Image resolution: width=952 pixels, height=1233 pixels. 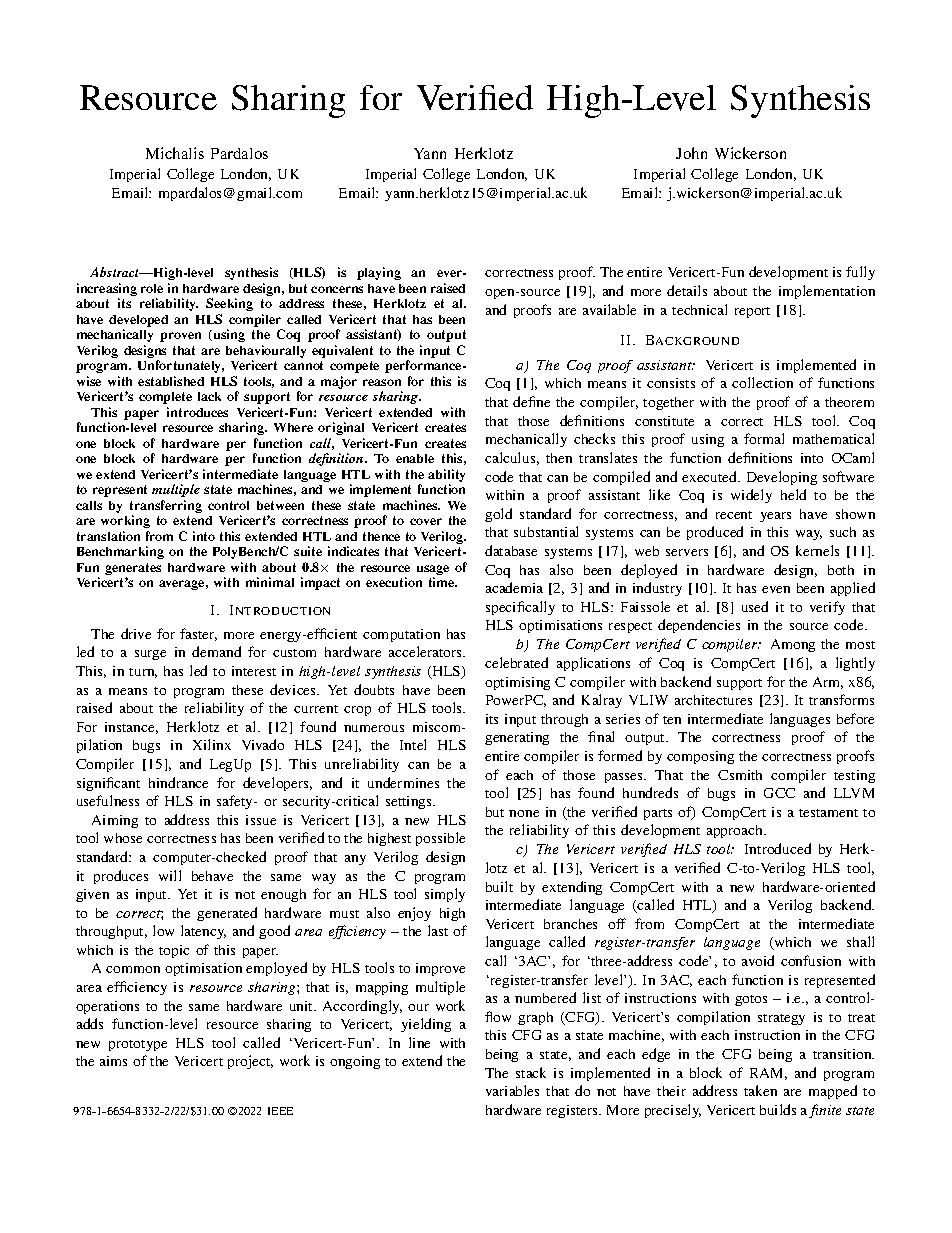 What do you see at coordinates (524, 813) in the screenshot?
I see `none` at bounding box center [524, 813].
